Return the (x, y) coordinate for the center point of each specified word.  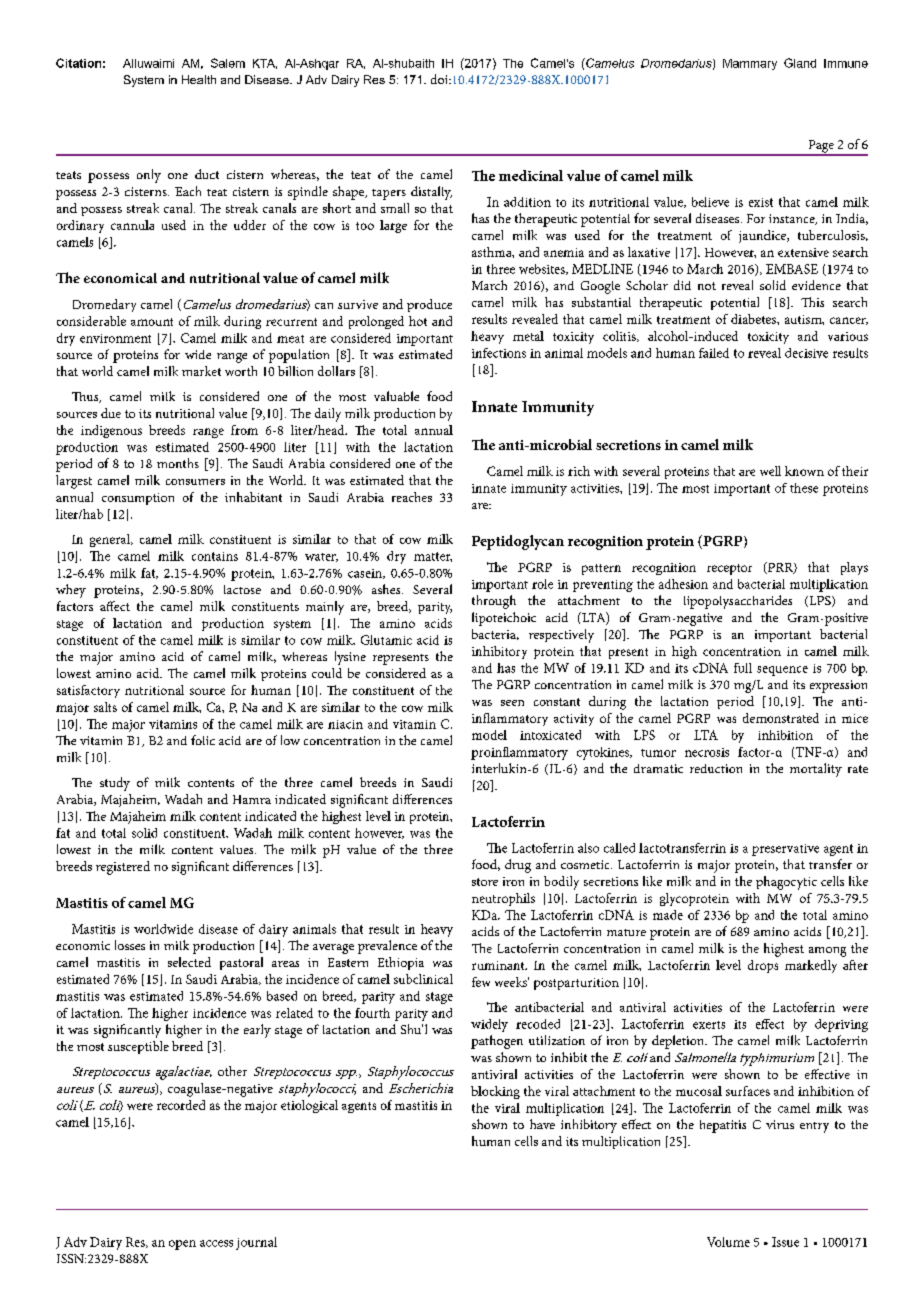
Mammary (750, 64)
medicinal (531, 175)
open (182, 1245)
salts (105, 707)
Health (199, 79)
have (542, 1124)
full (743, 668)
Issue (785, 1242)
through (494, 602)
